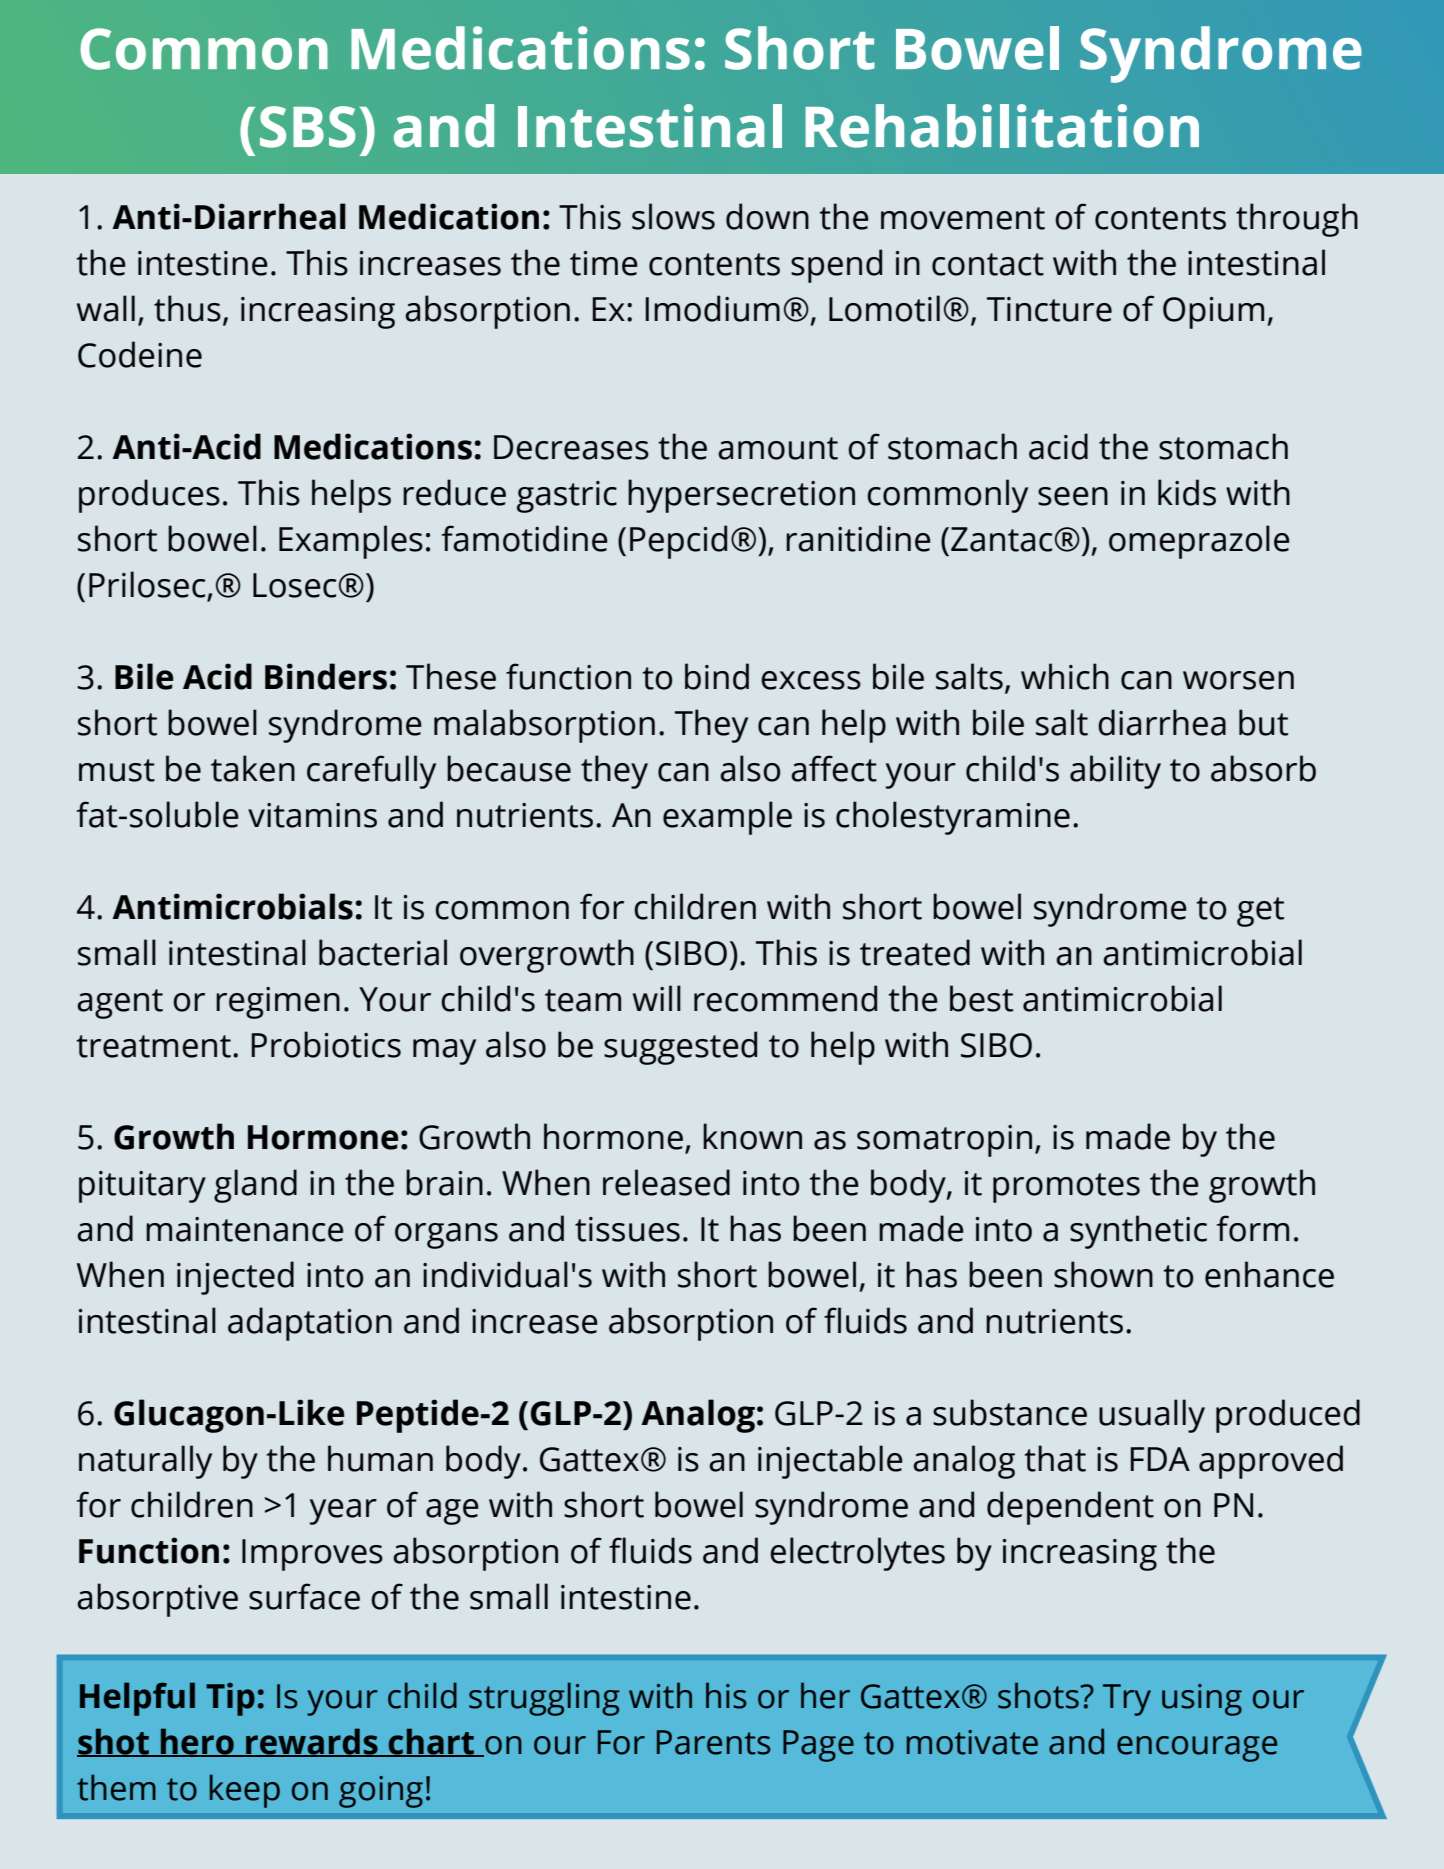 The height and width of the document is (1869, 1444). I want to click on get, so click(1260, 912).
